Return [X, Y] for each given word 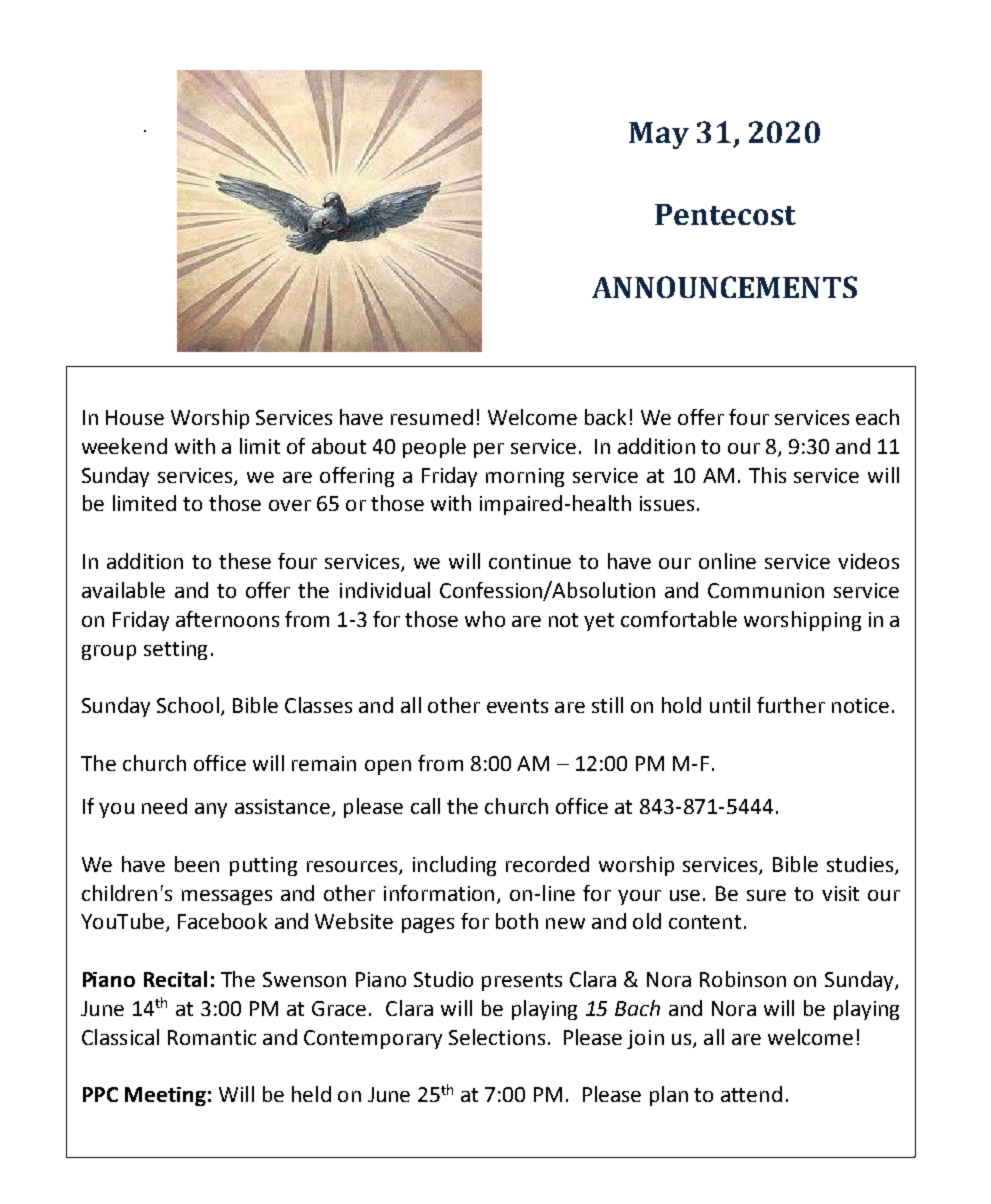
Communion [766, 590]
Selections [497, 1037]
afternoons [227, 619]
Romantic [212, 1037]
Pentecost [725, 214]
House [135, 417]
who [485, 619]
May [659, 135]
